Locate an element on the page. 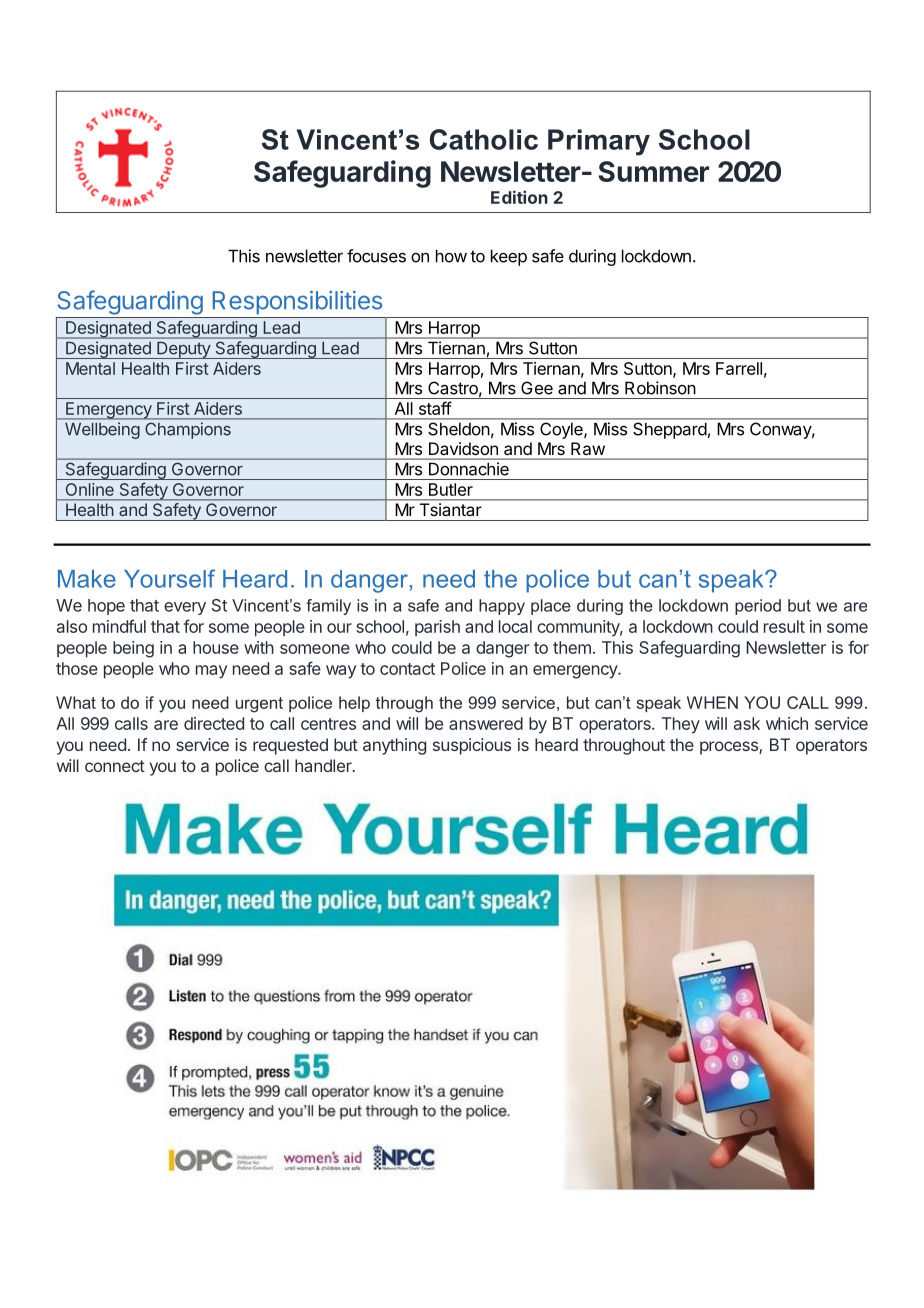 This document has height=1308, width=924. Yourself is located at coordinates (169, 578).
